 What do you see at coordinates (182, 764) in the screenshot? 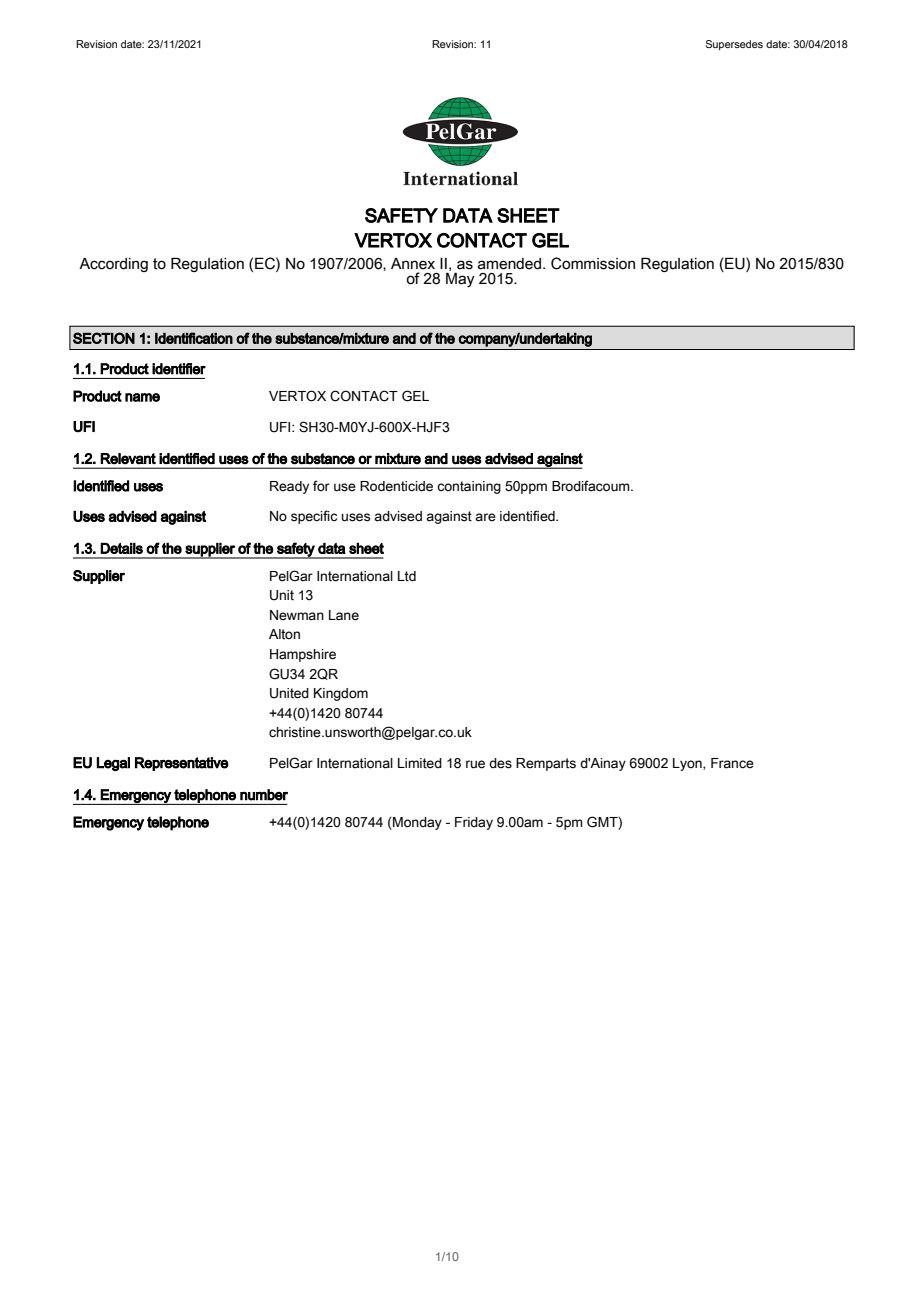
I see `Representative` at bounding box center [182, 764].
